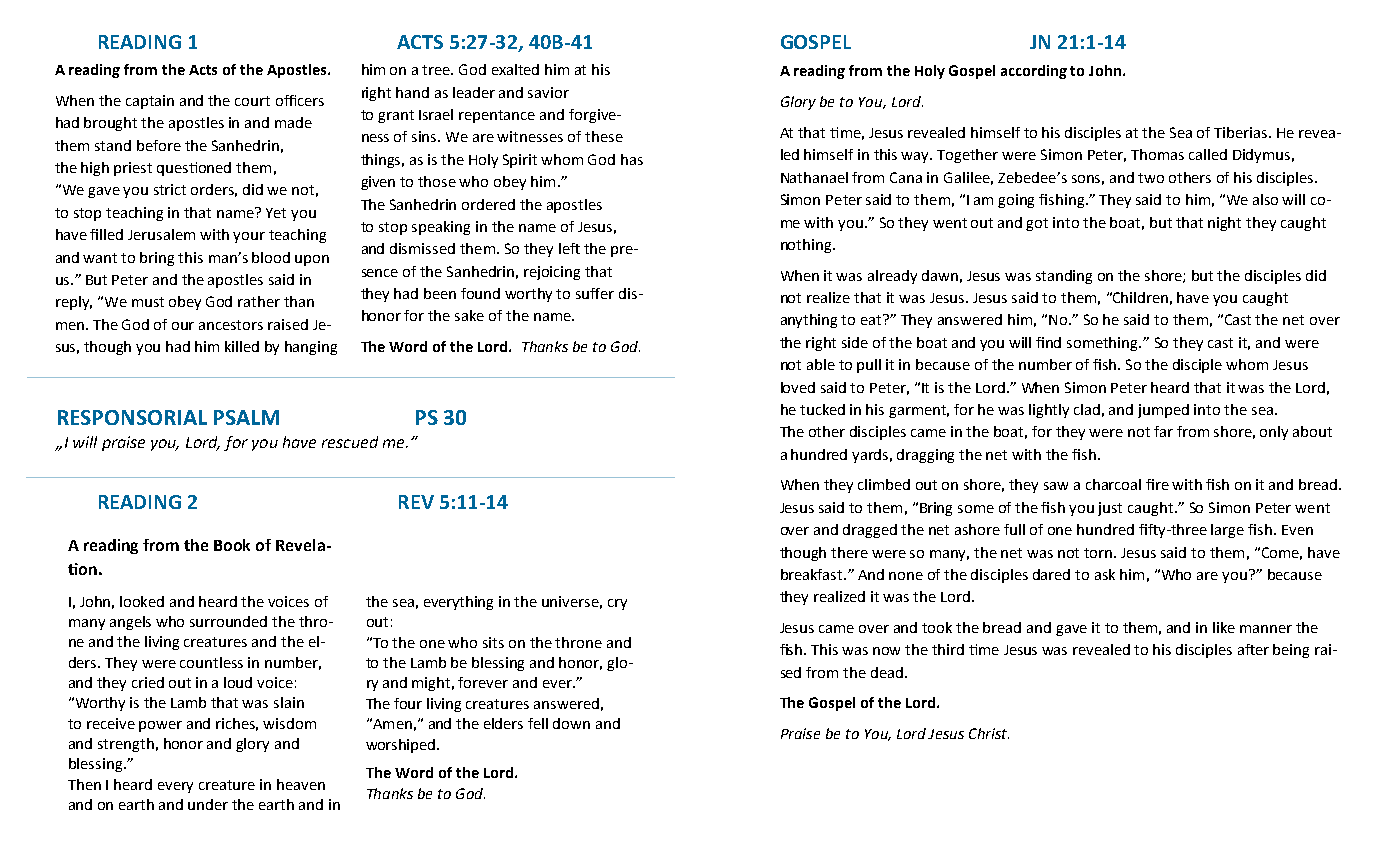  Describe the element at coordinates (548, 92) in the image. I see `savior` at that location.
